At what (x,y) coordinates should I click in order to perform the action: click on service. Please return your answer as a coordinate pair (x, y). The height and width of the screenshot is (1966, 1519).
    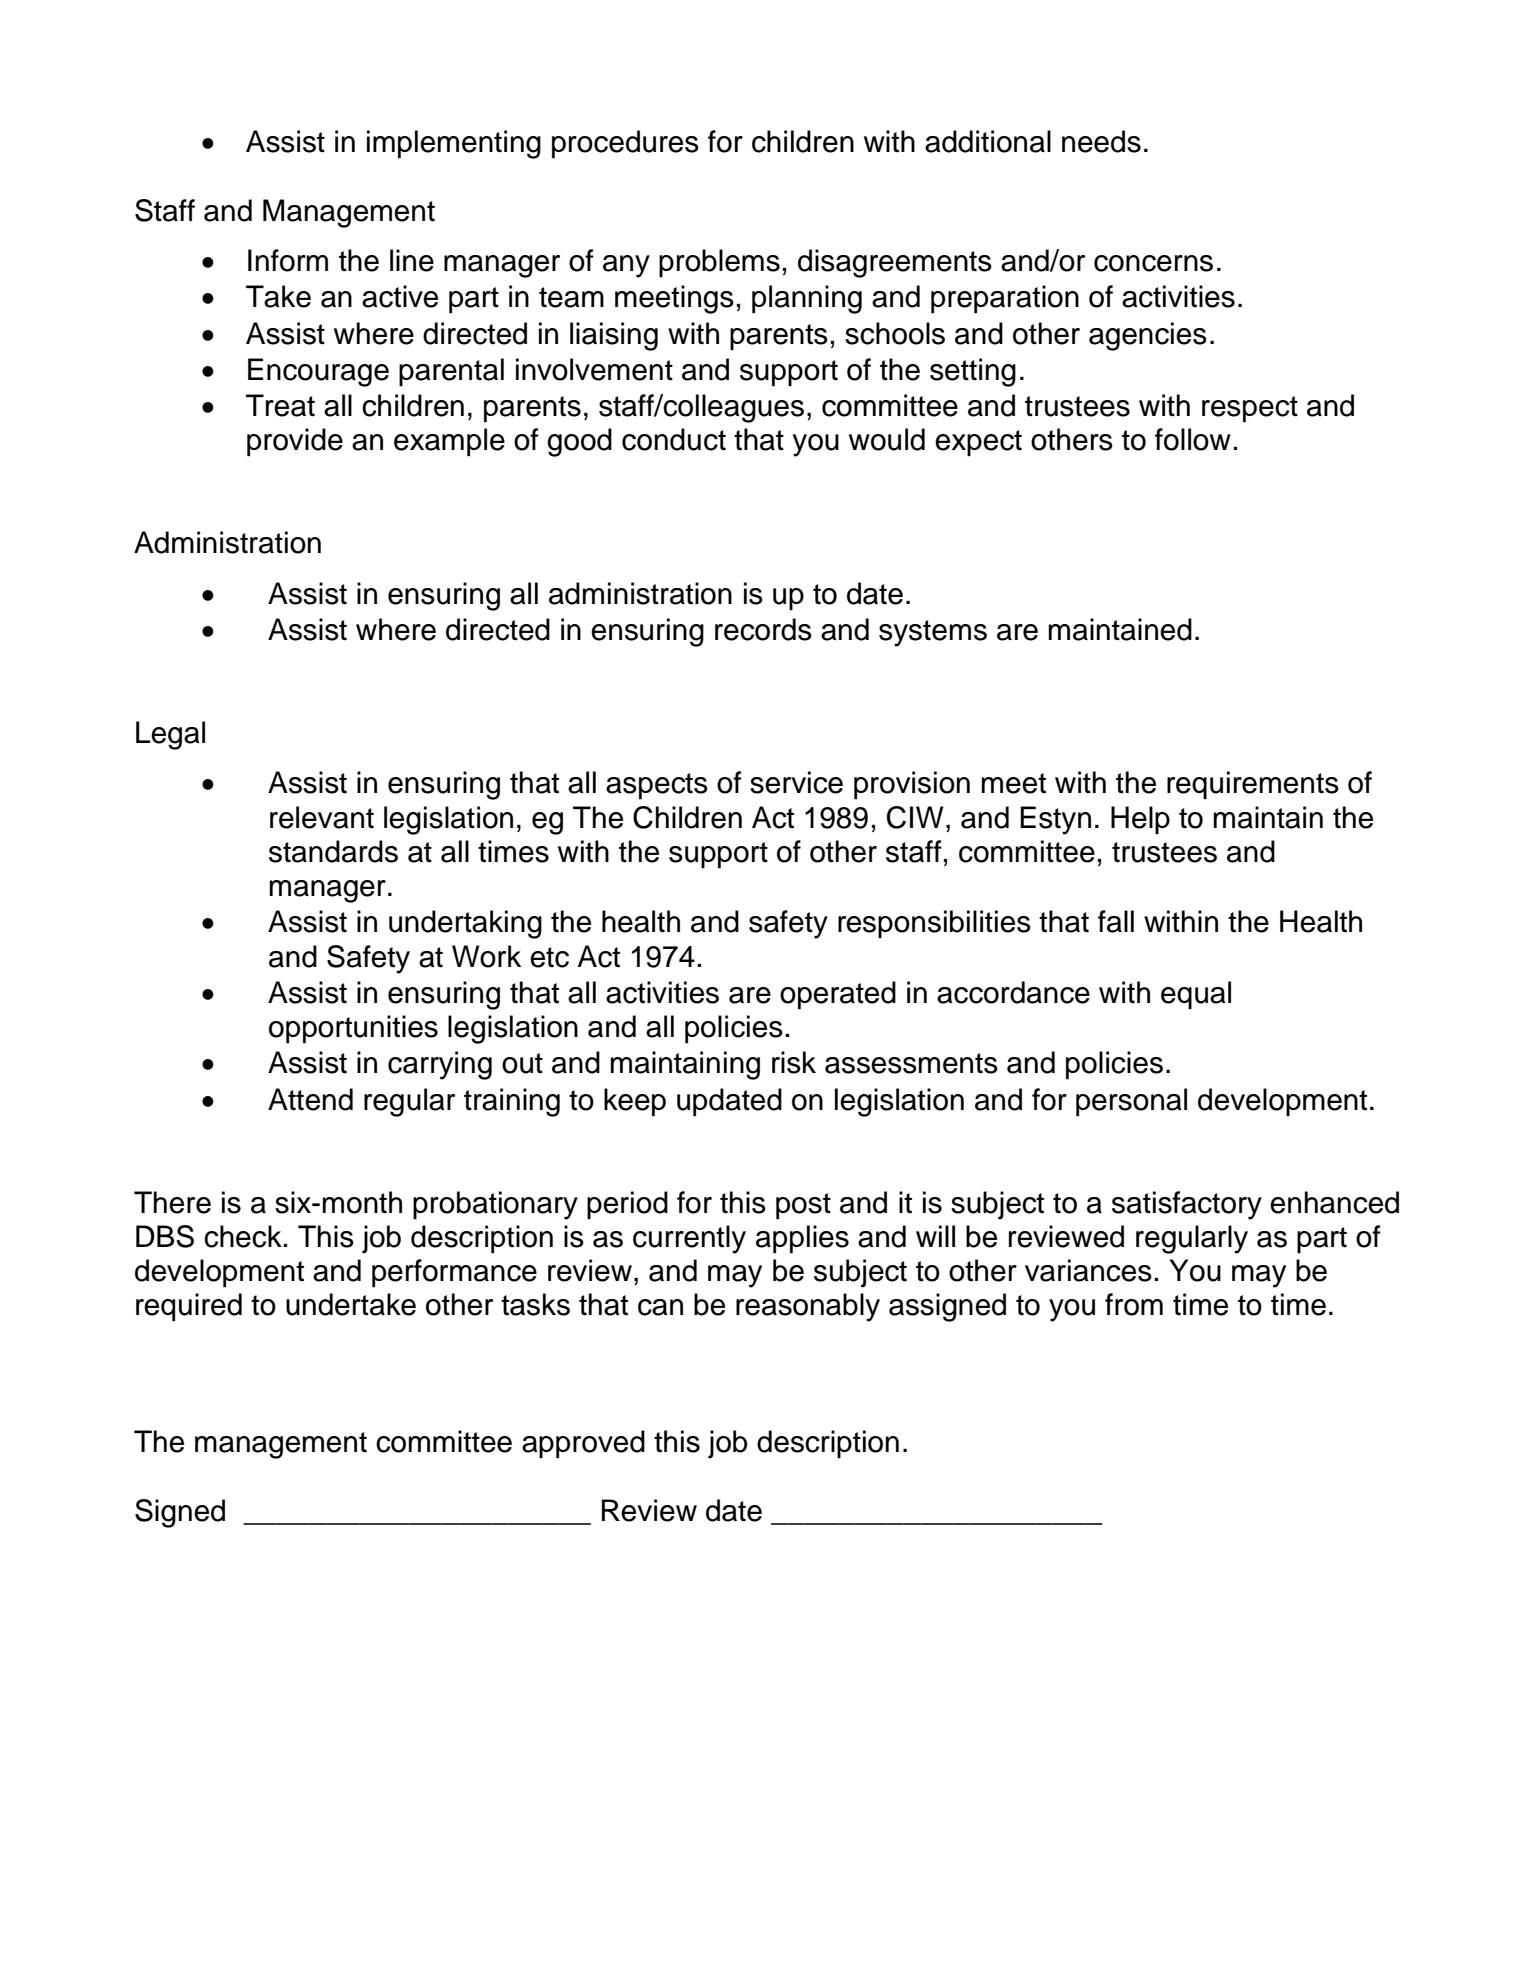
    Looking at the image, I should click on (796, 782).
